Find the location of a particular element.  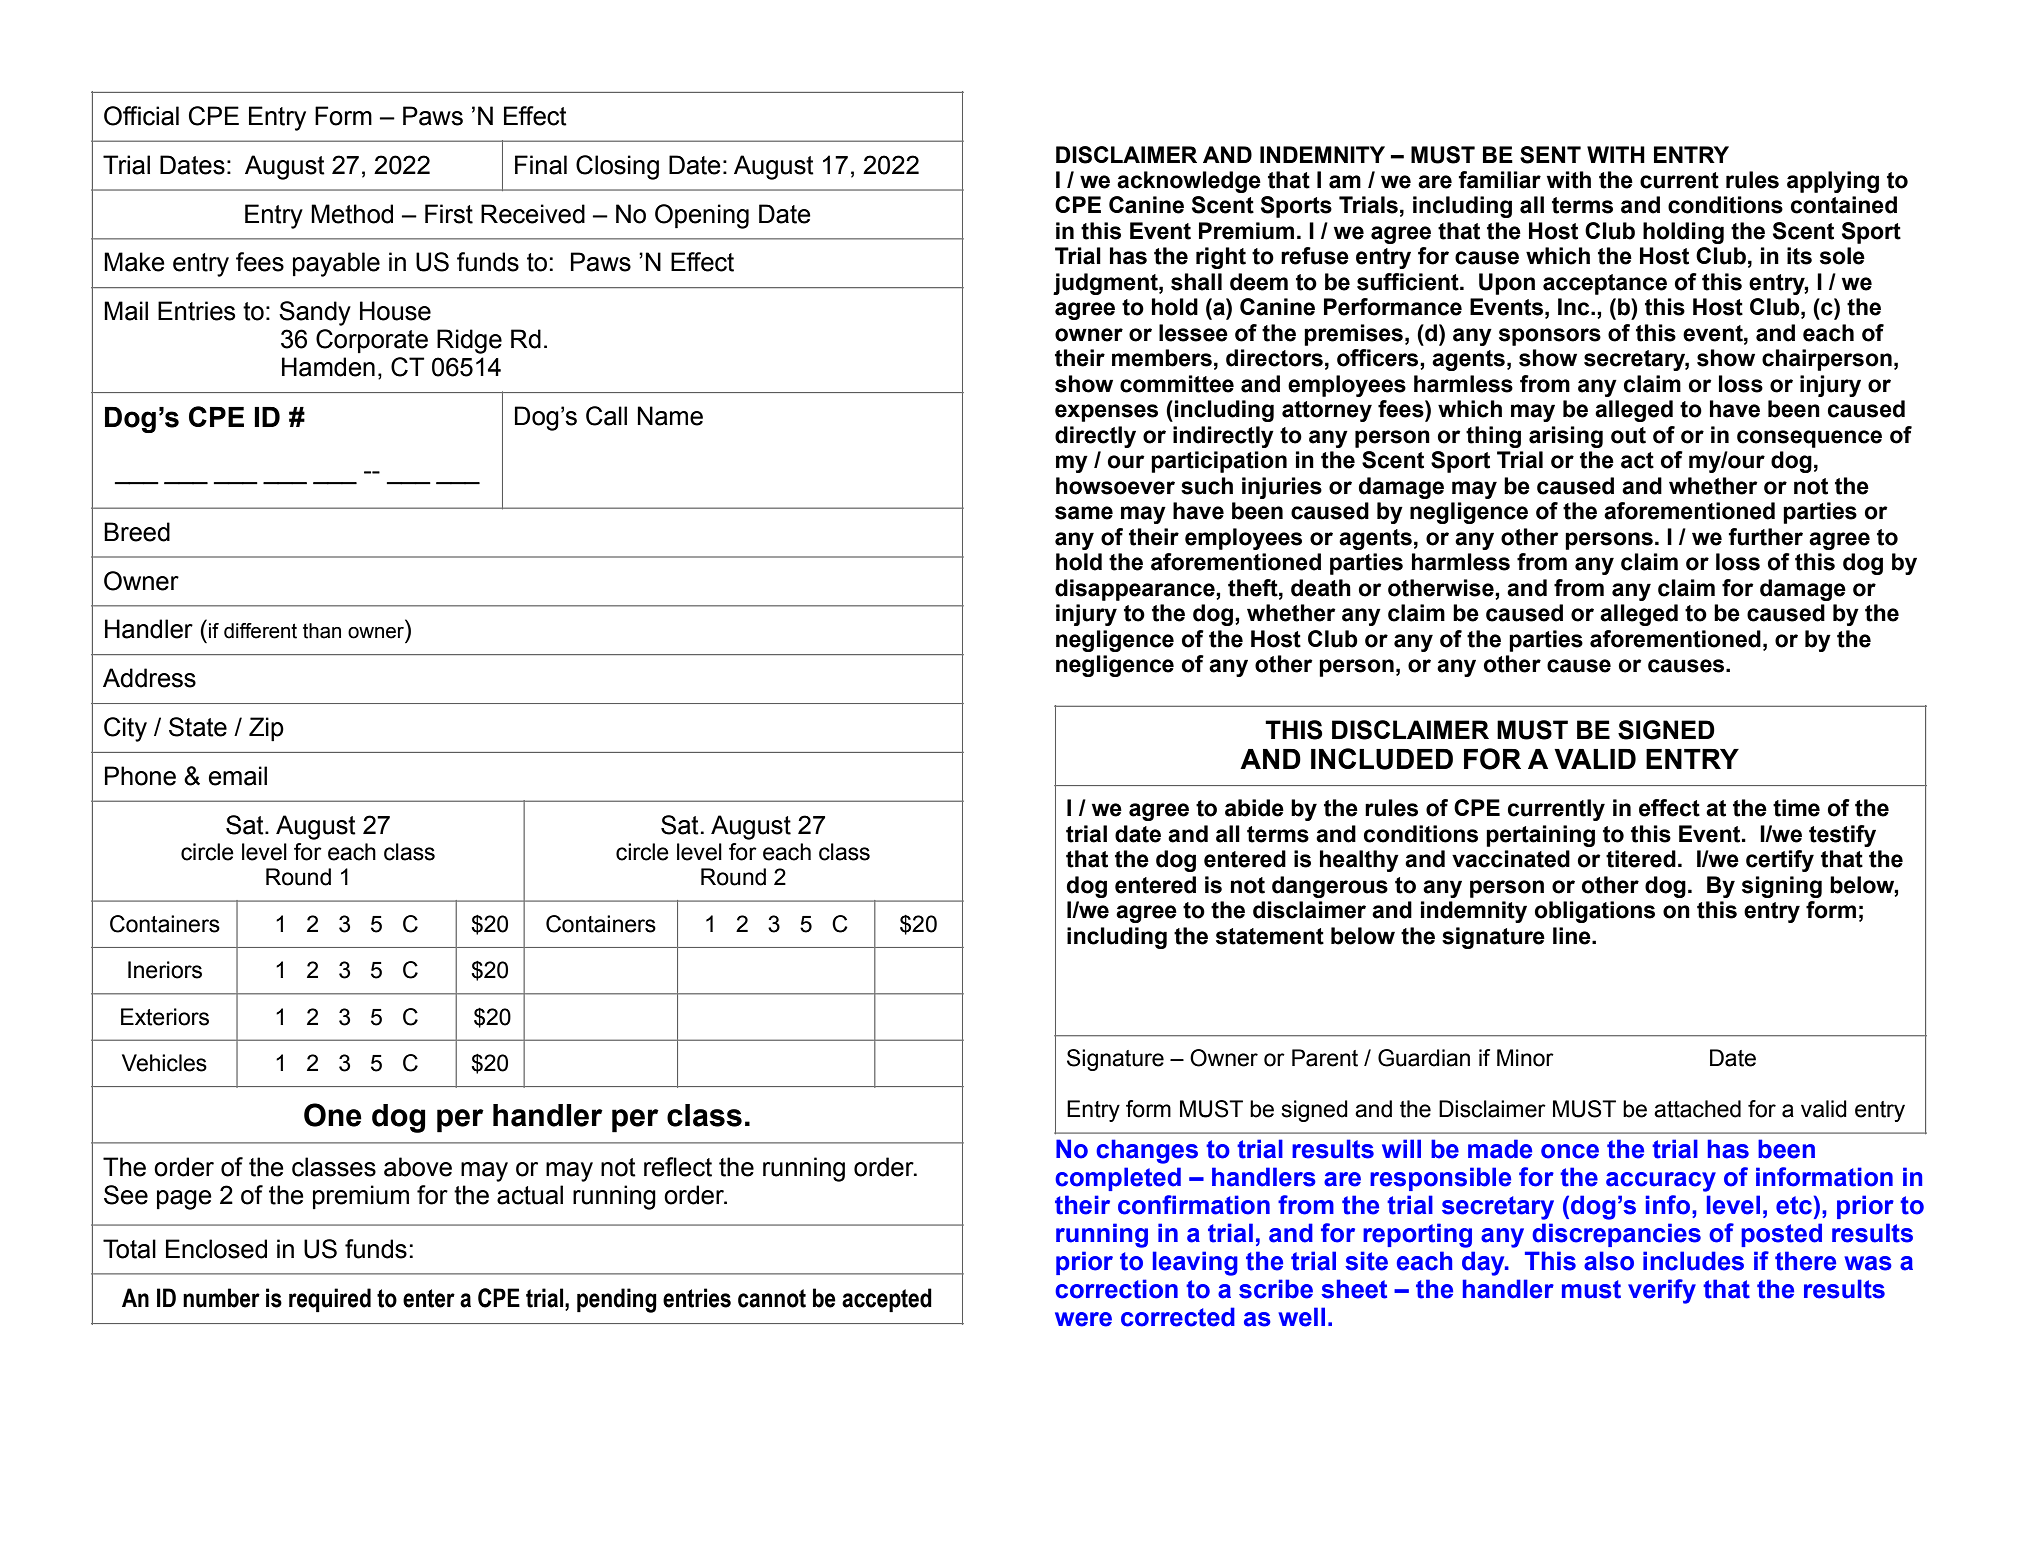

Zip is located at coordinates (266, 729).
